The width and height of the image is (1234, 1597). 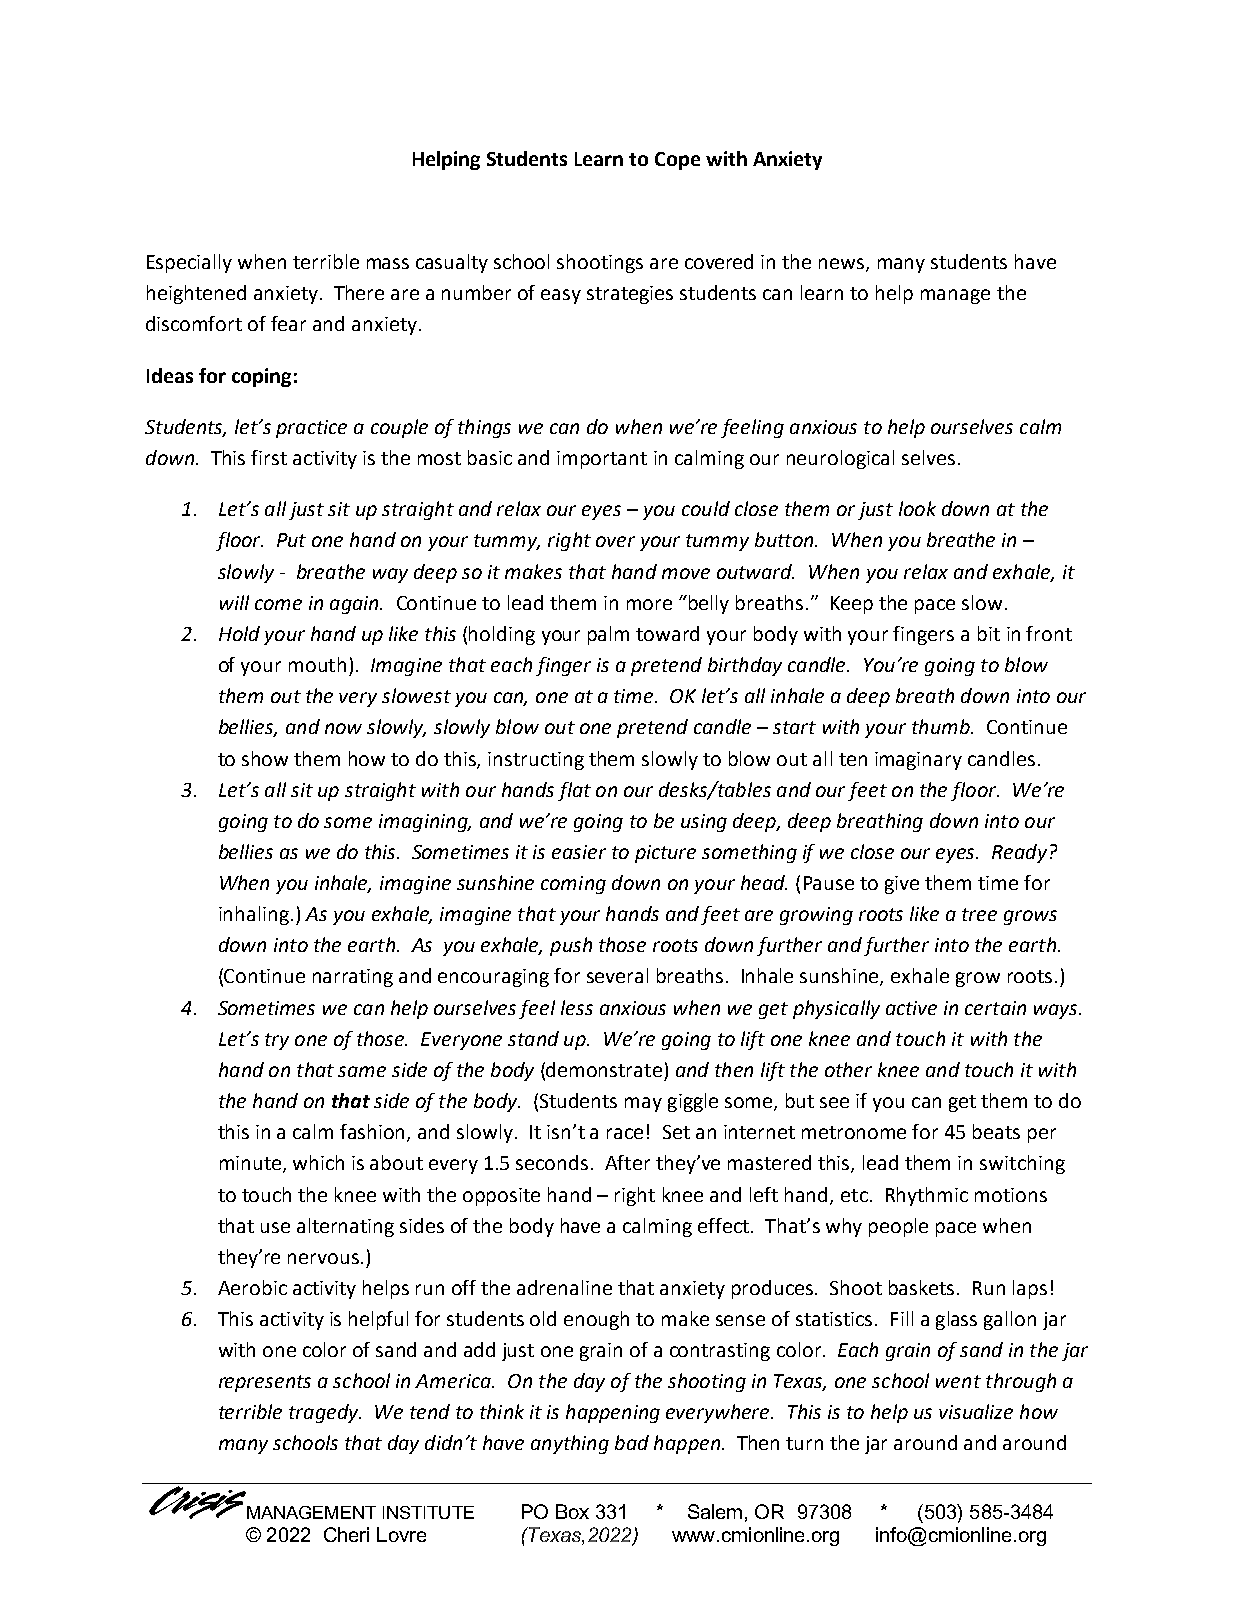 I want to click on After, so click(x=627, y=1162).
